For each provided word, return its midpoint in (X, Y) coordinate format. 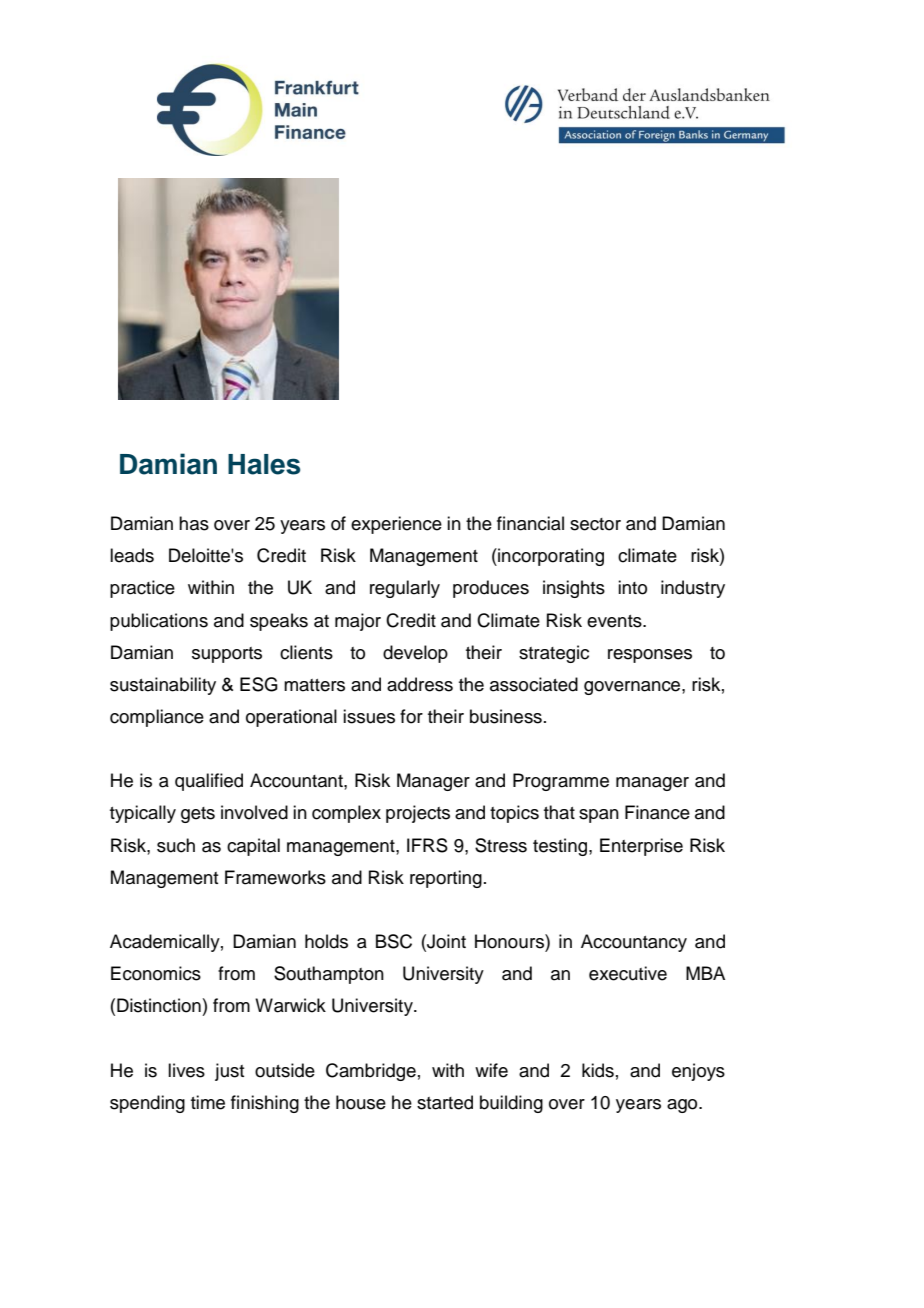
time (208, 1102)
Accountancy (634, 943)
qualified (209, 782)
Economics (156, 973)
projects (418, 814)
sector (595, 524)
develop (415, 654)
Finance (657, 812)
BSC (394, 941)
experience (396, 525)
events (615, 621)
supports (227, 655)
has (194, 523)
